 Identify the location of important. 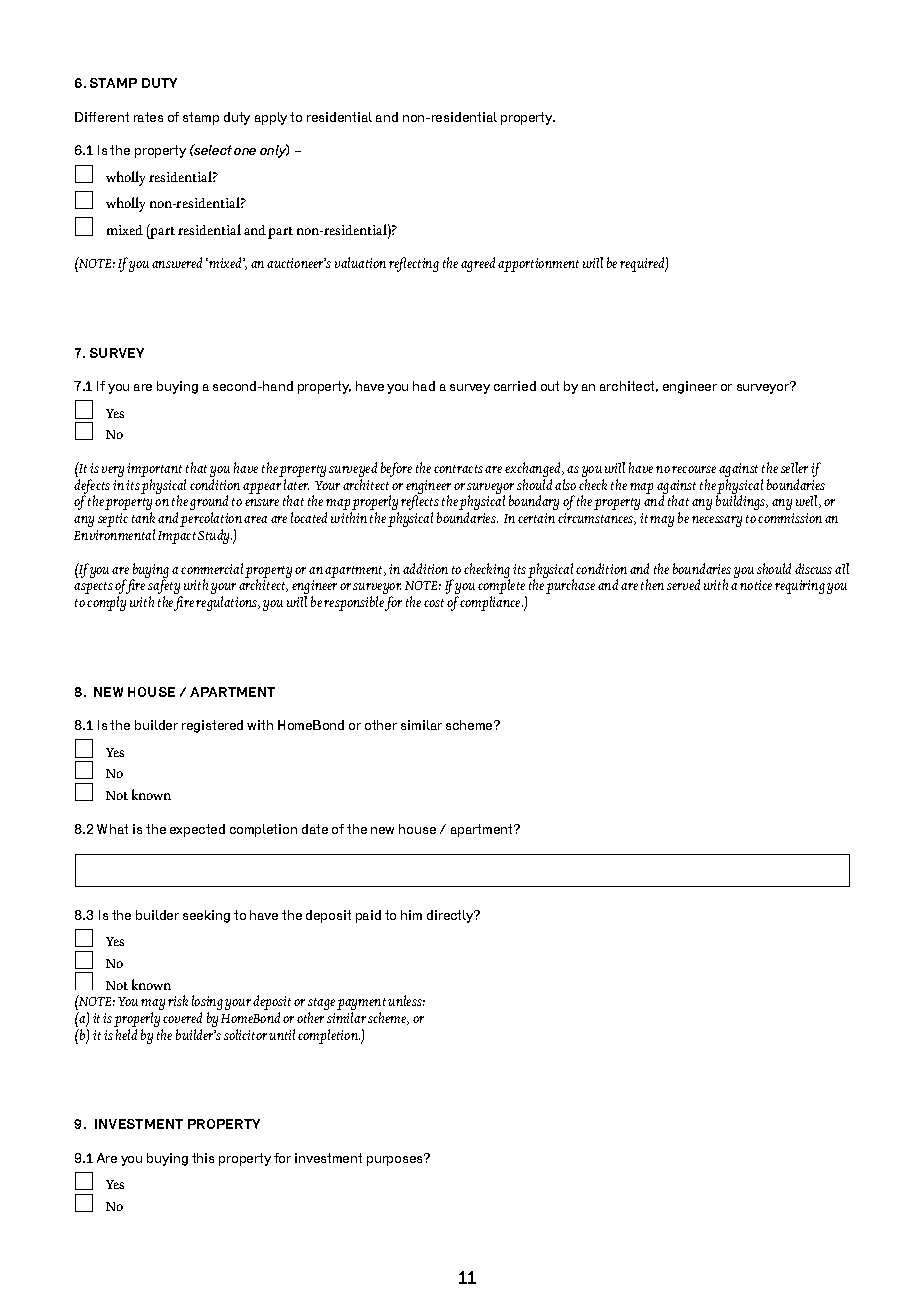
(154, 471).
